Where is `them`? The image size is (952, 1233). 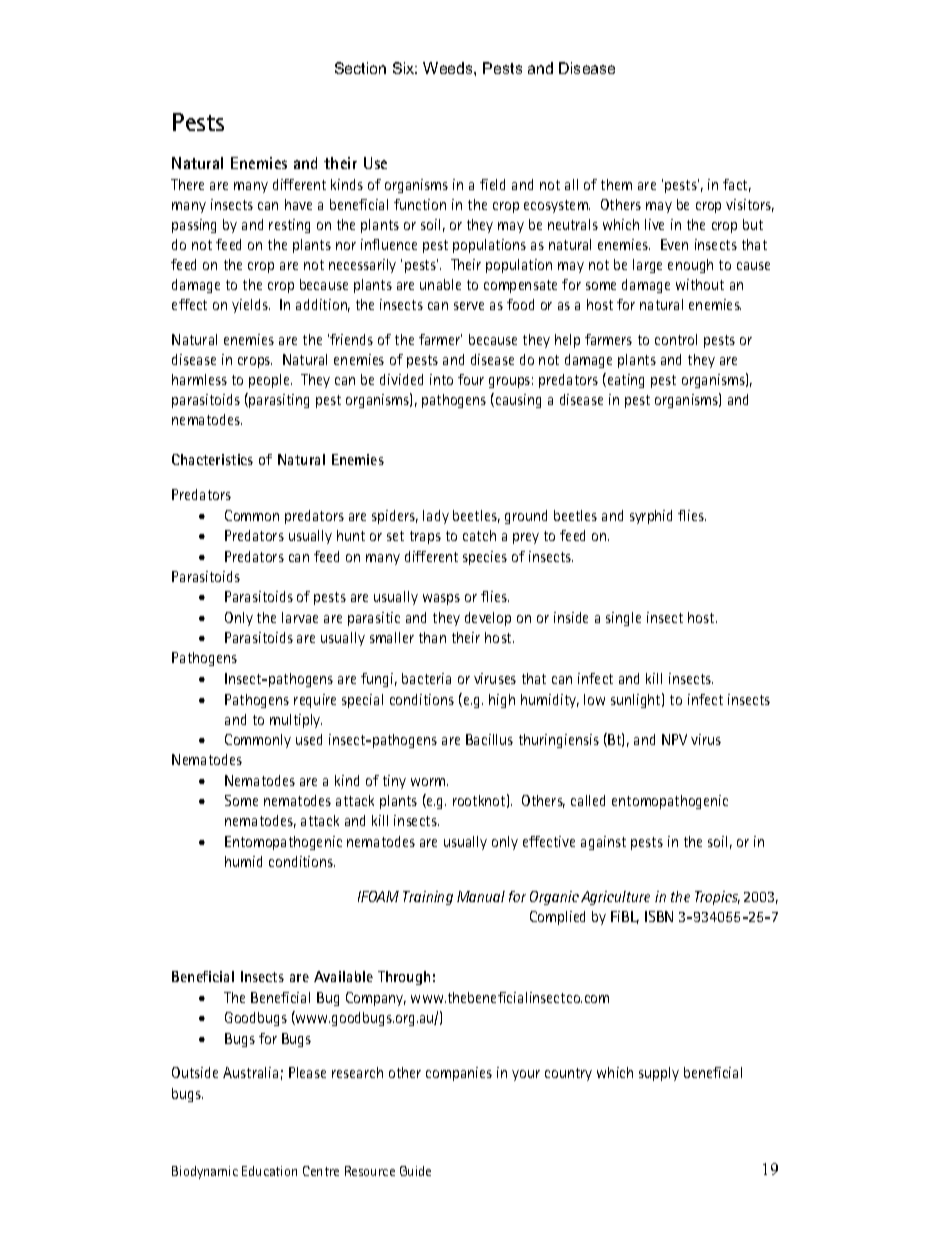 them is located at coordinates (616, 184).
